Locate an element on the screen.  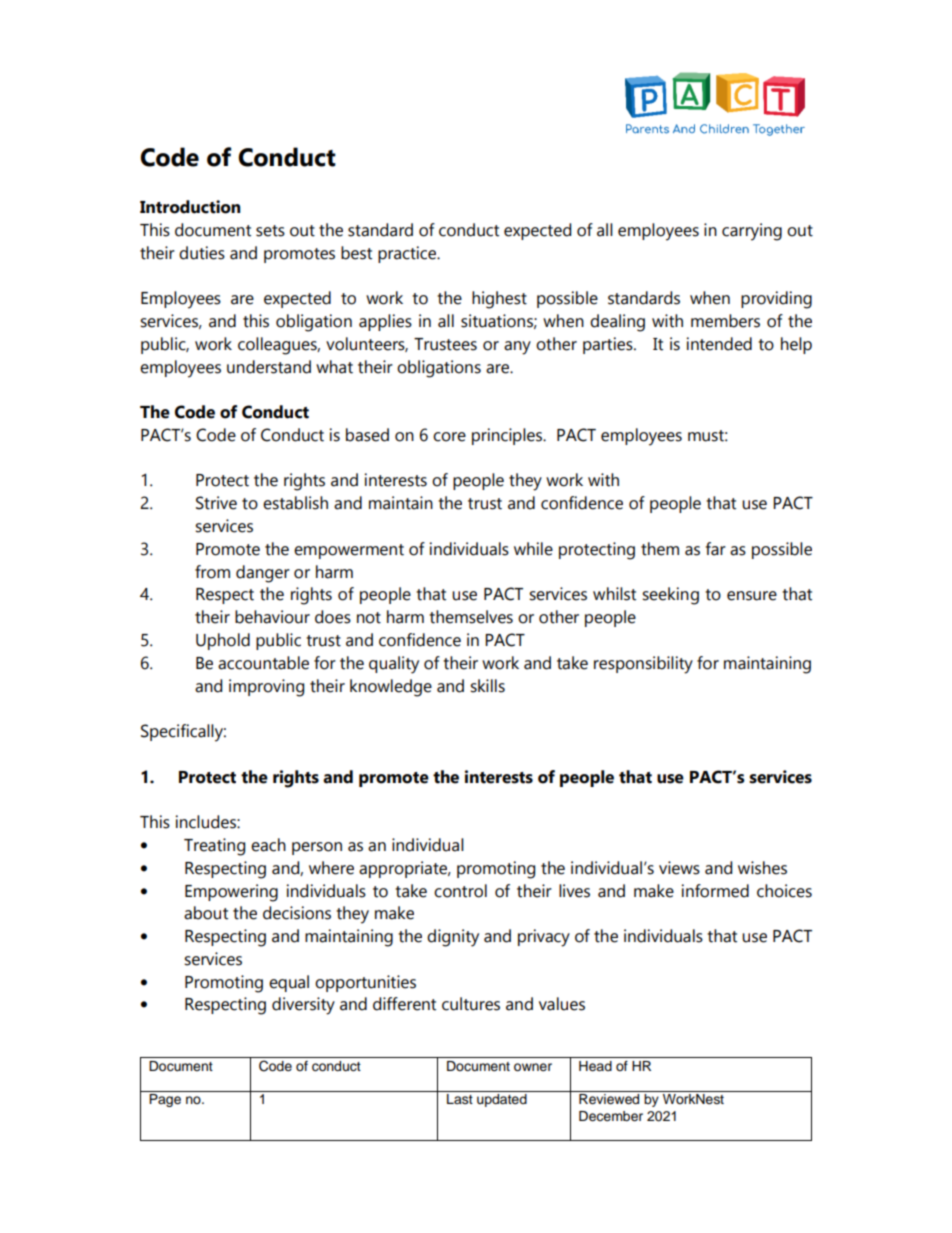
while is located at coordinates (533, 549).
